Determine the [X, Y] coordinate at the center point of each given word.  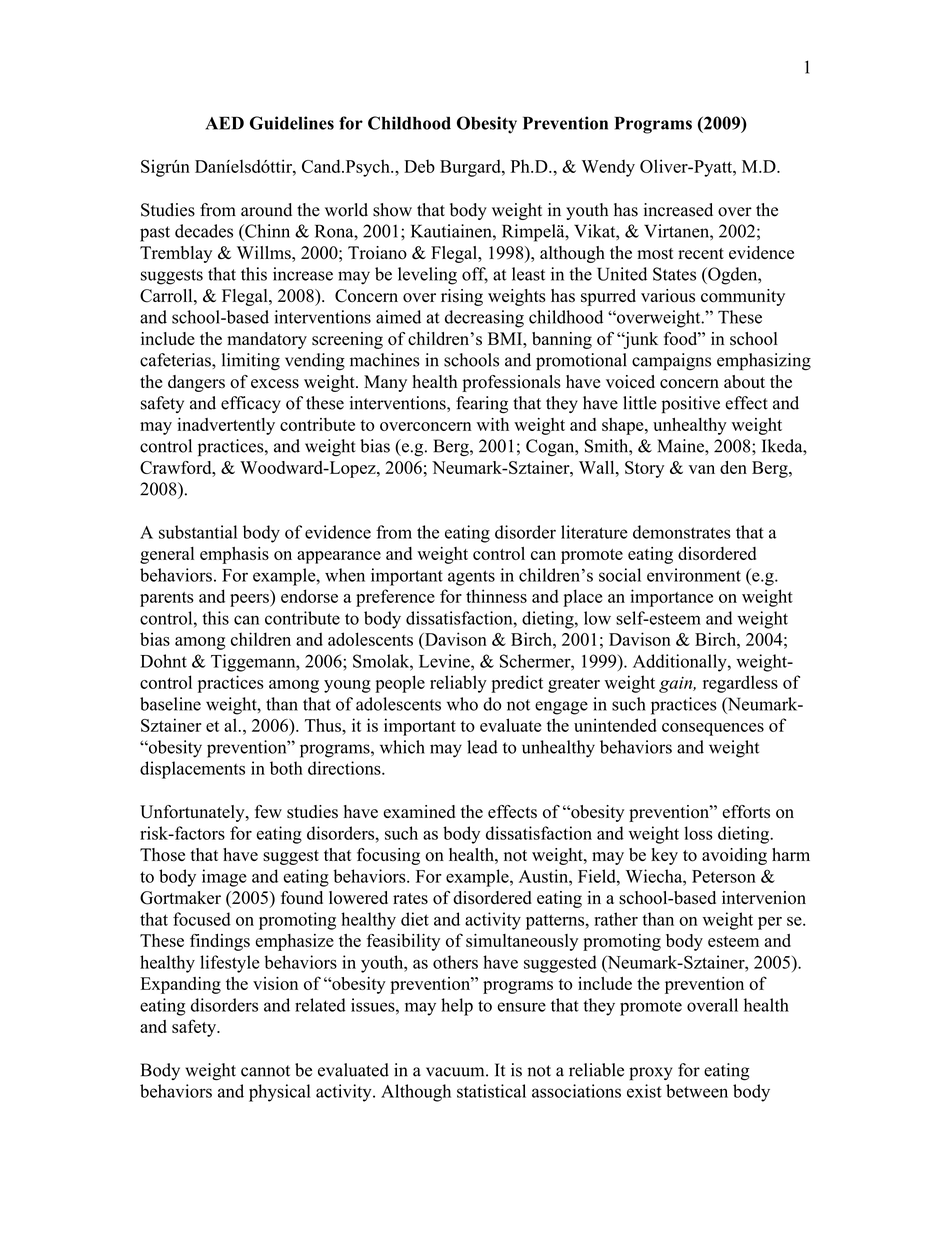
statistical [491, 1091]
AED [224, 123]
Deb [419, 166]
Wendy [608, 168]
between [697, 1091]
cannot [265, 1071]
